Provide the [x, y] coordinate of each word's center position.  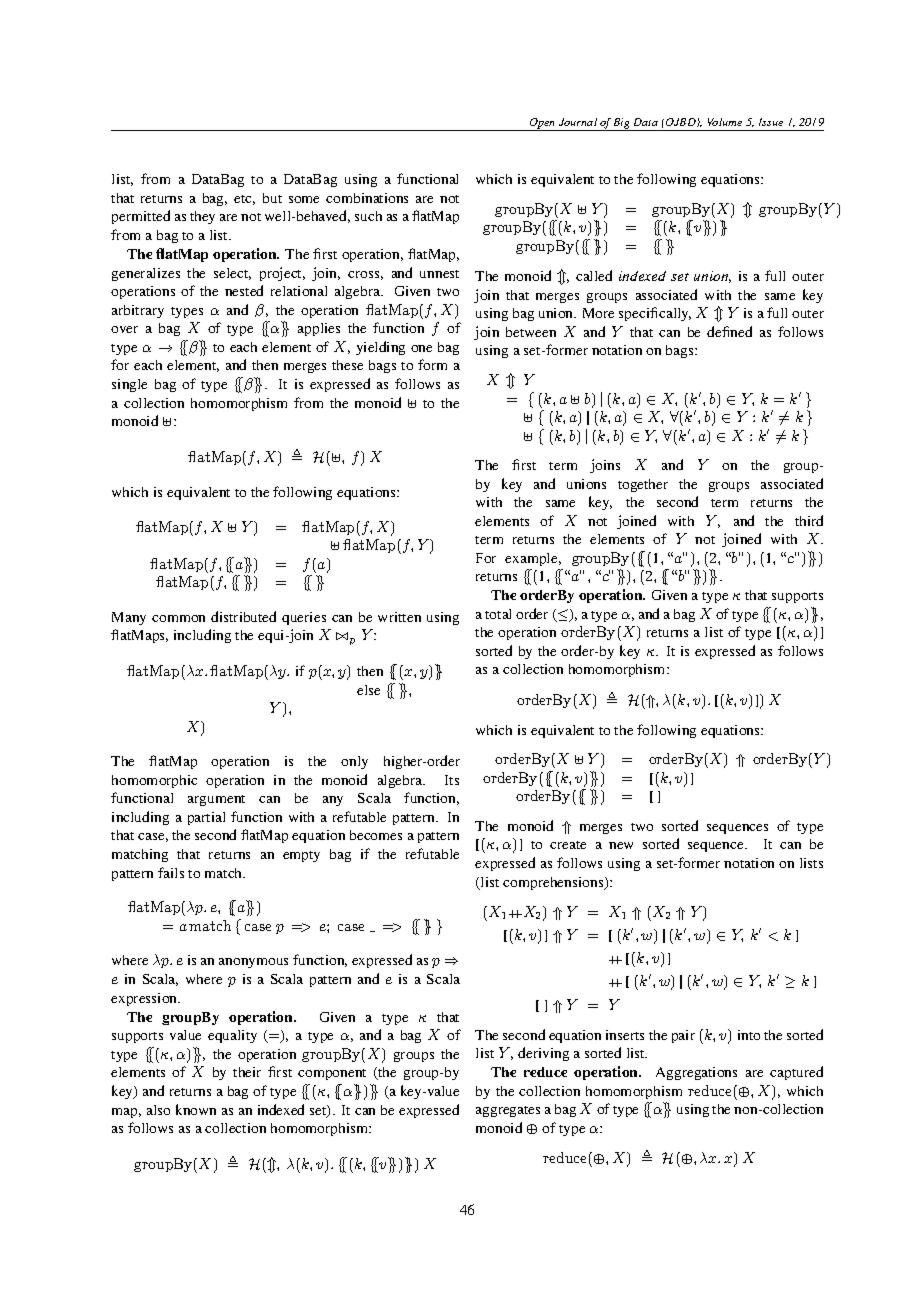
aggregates [508, 1111]
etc [244, 200]
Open [543, 124]
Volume [725, 122]
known [196, 1109]
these [347, 365]
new [621, 845]
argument [216, 800]
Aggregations [696, 1073]
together [643, 485]
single [129, 385]
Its [452, 780]
